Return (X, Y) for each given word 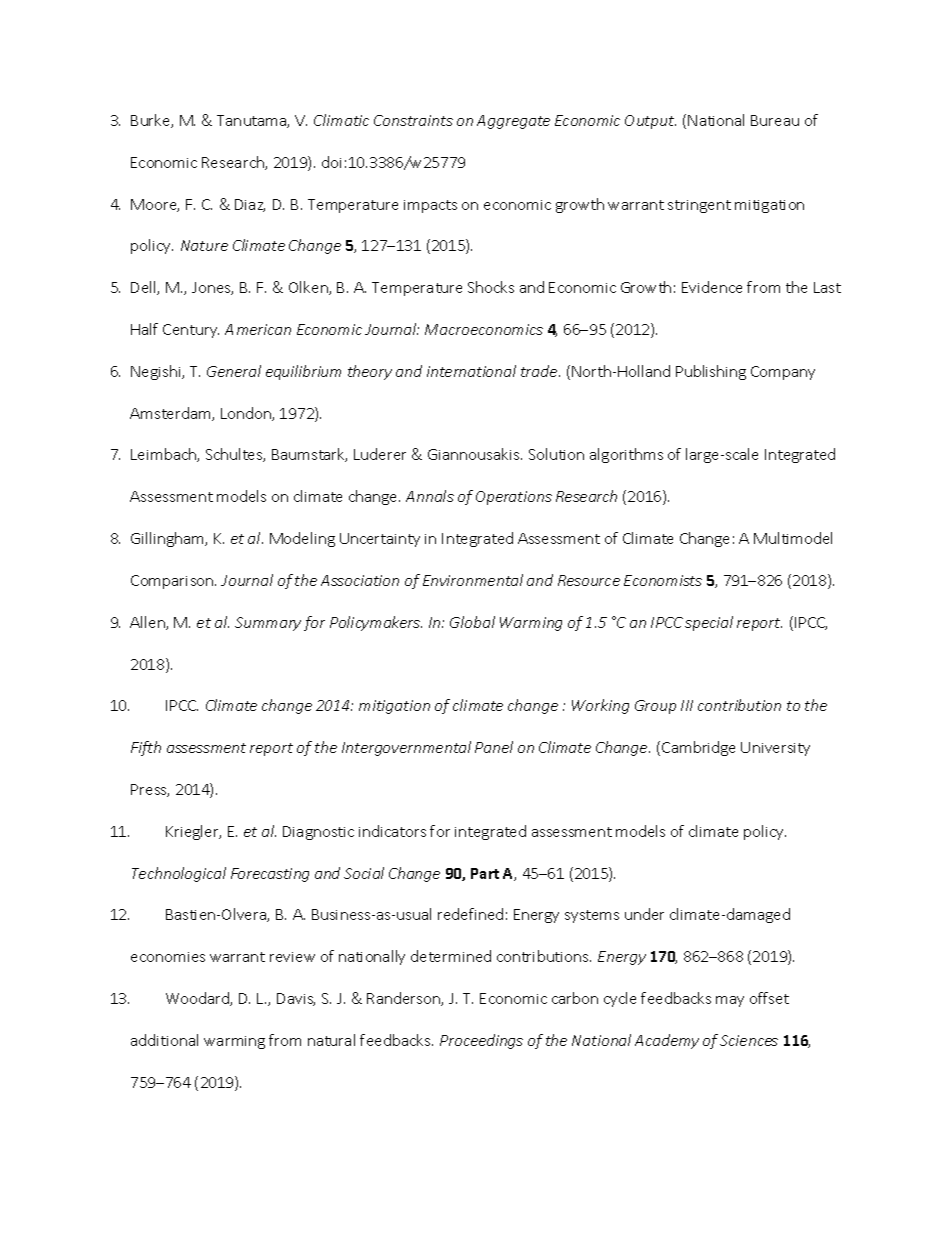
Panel (494, 747)
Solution (556, 454)
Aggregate (513, 122)
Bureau (775, 120)
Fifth (146, 748)
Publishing (711, 372)
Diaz (250, 205)
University (775, 749)
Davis (296, 999)
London (247, 414)
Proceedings (481, 1041)
